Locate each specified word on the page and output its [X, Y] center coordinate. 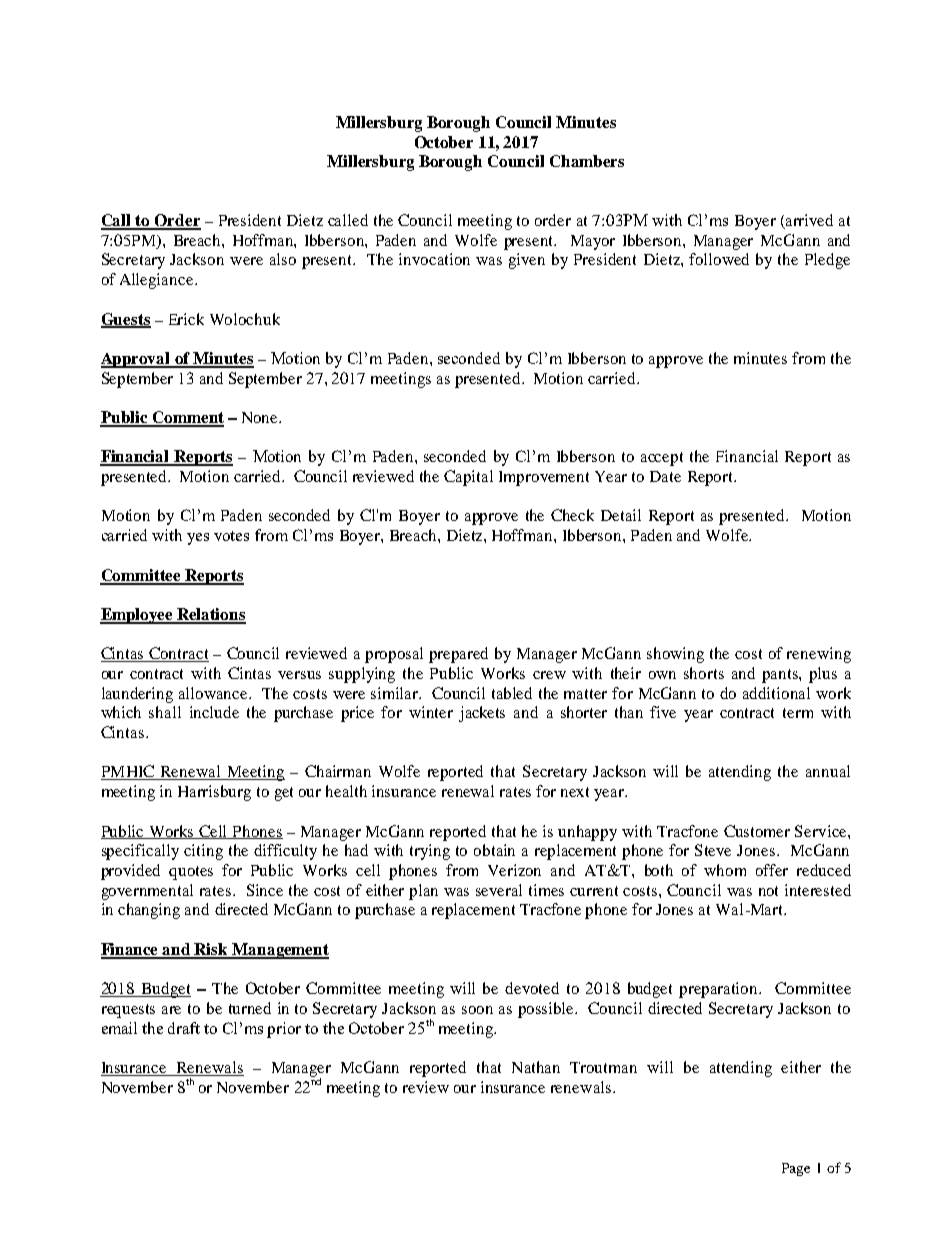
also [283, 259]
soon [477, 1010]
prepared [458, 655]
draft [184, 1028]
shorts [704, 673]
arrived [808, 221]
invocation [434, 259]
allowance [214, 693]
